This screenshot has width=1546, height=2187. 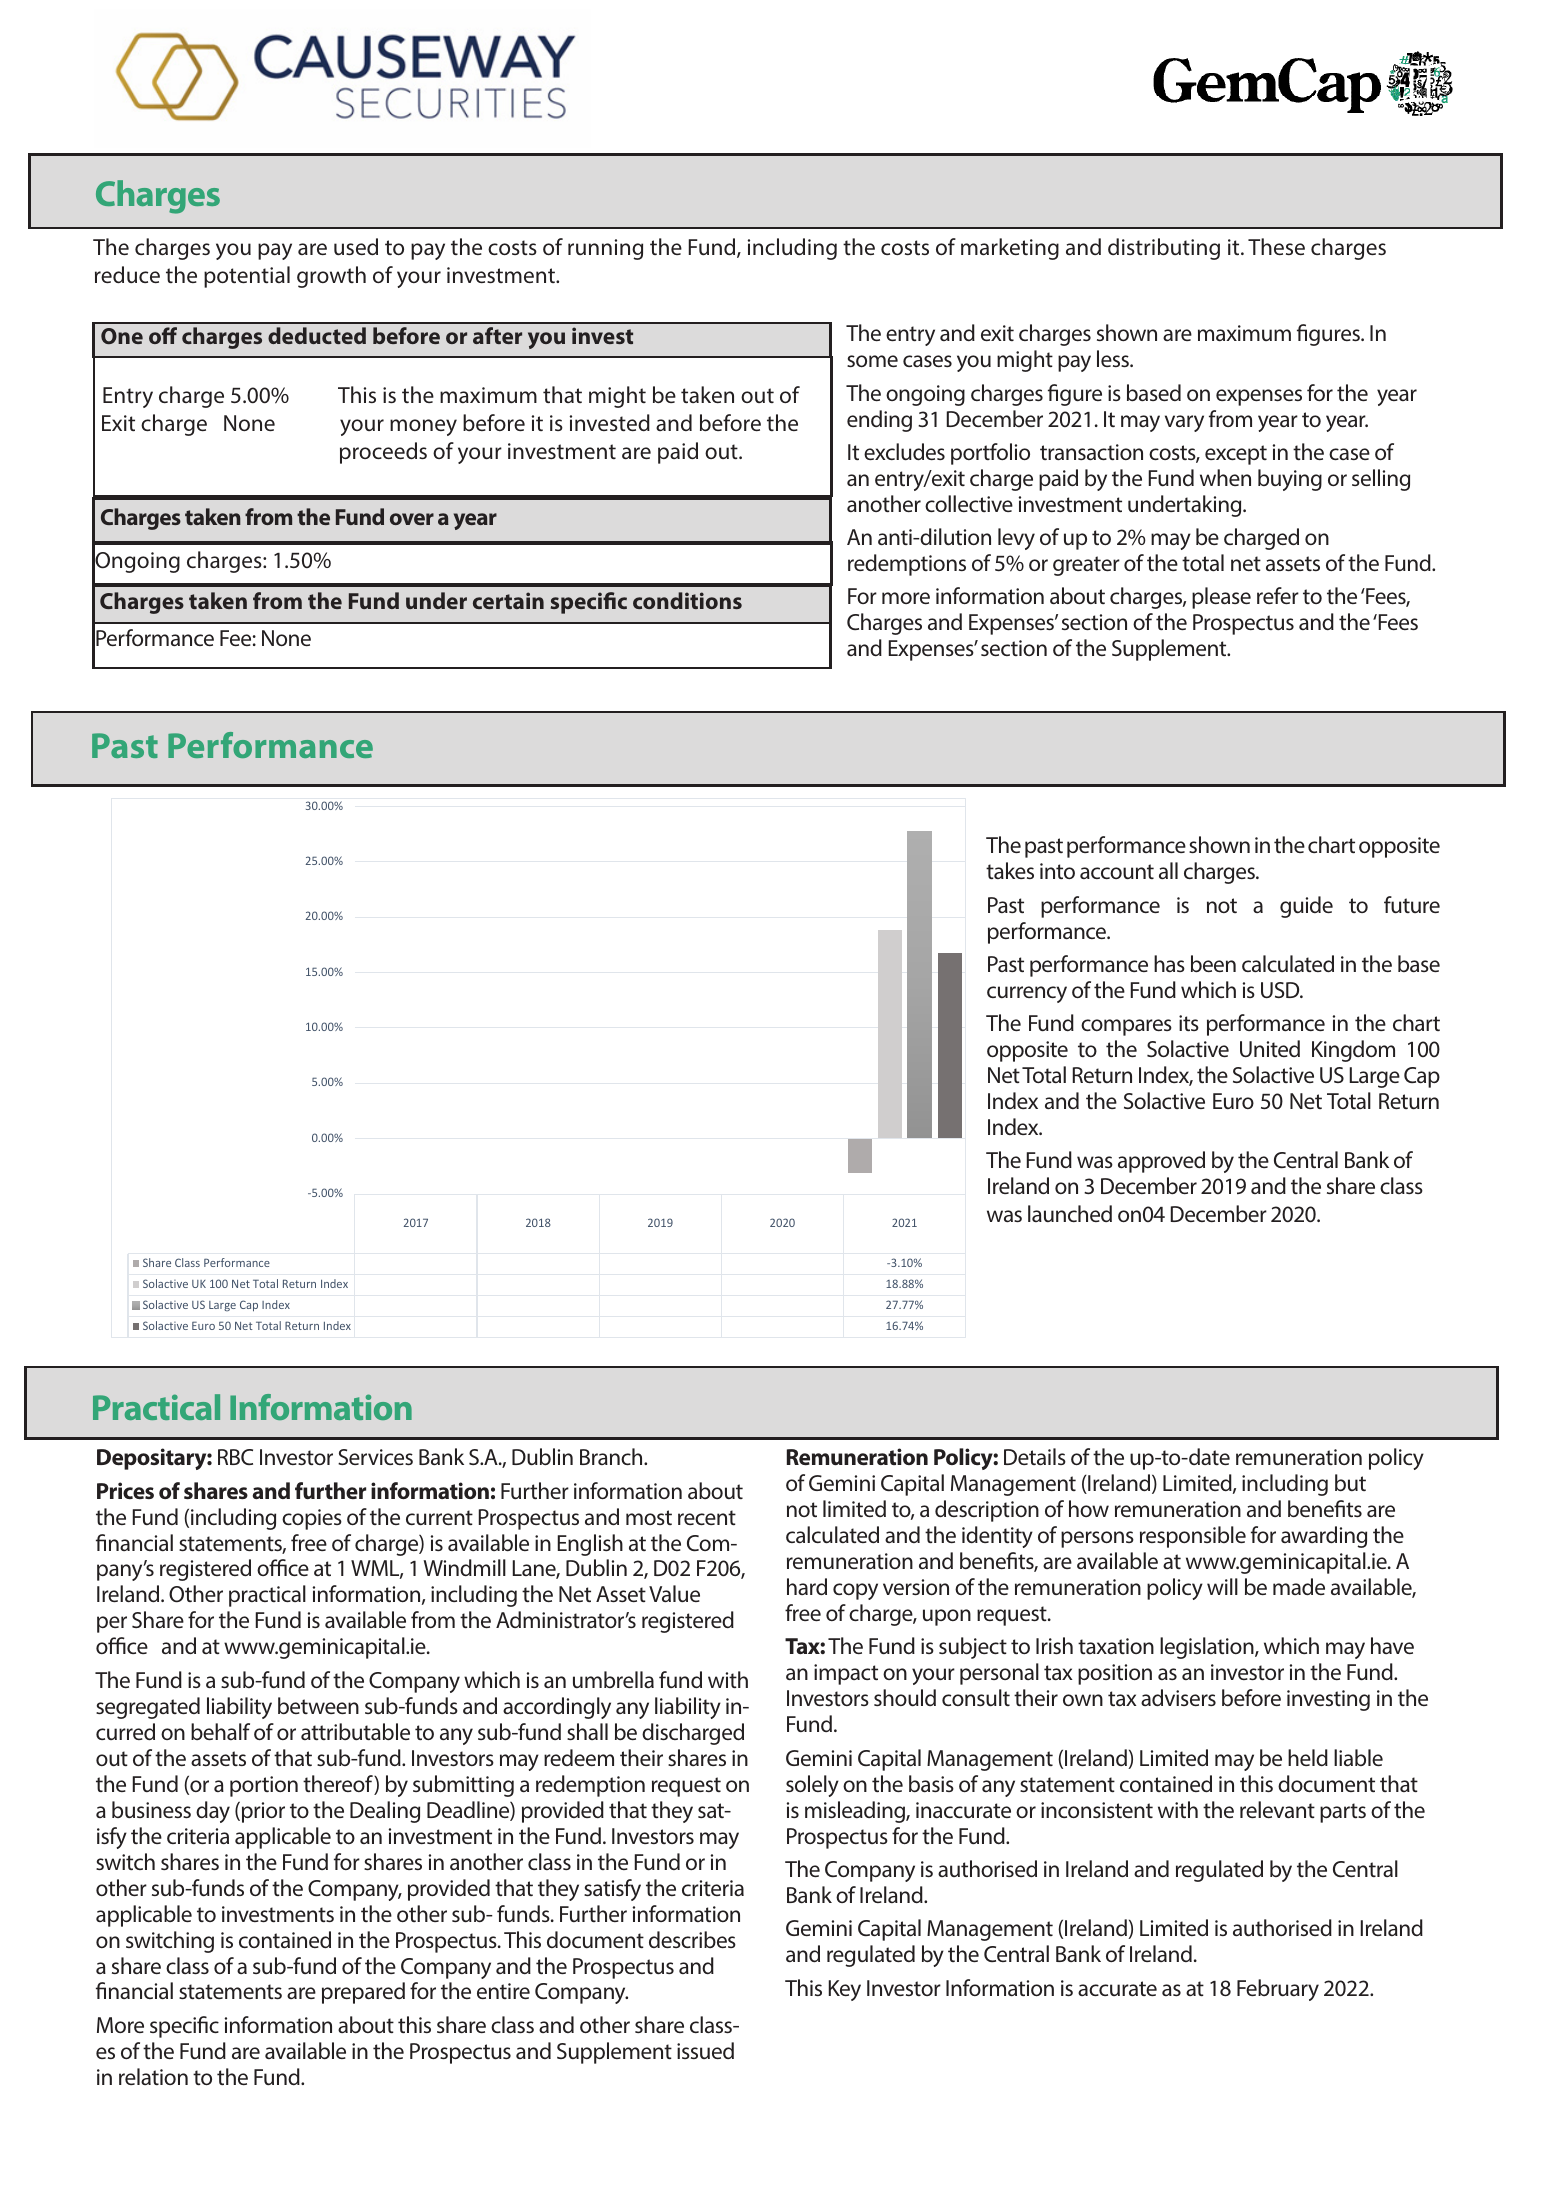 What do you see at coordinates (1276, 246) in the screenshot?
I see `These` at bounding box center [1276, 246].
